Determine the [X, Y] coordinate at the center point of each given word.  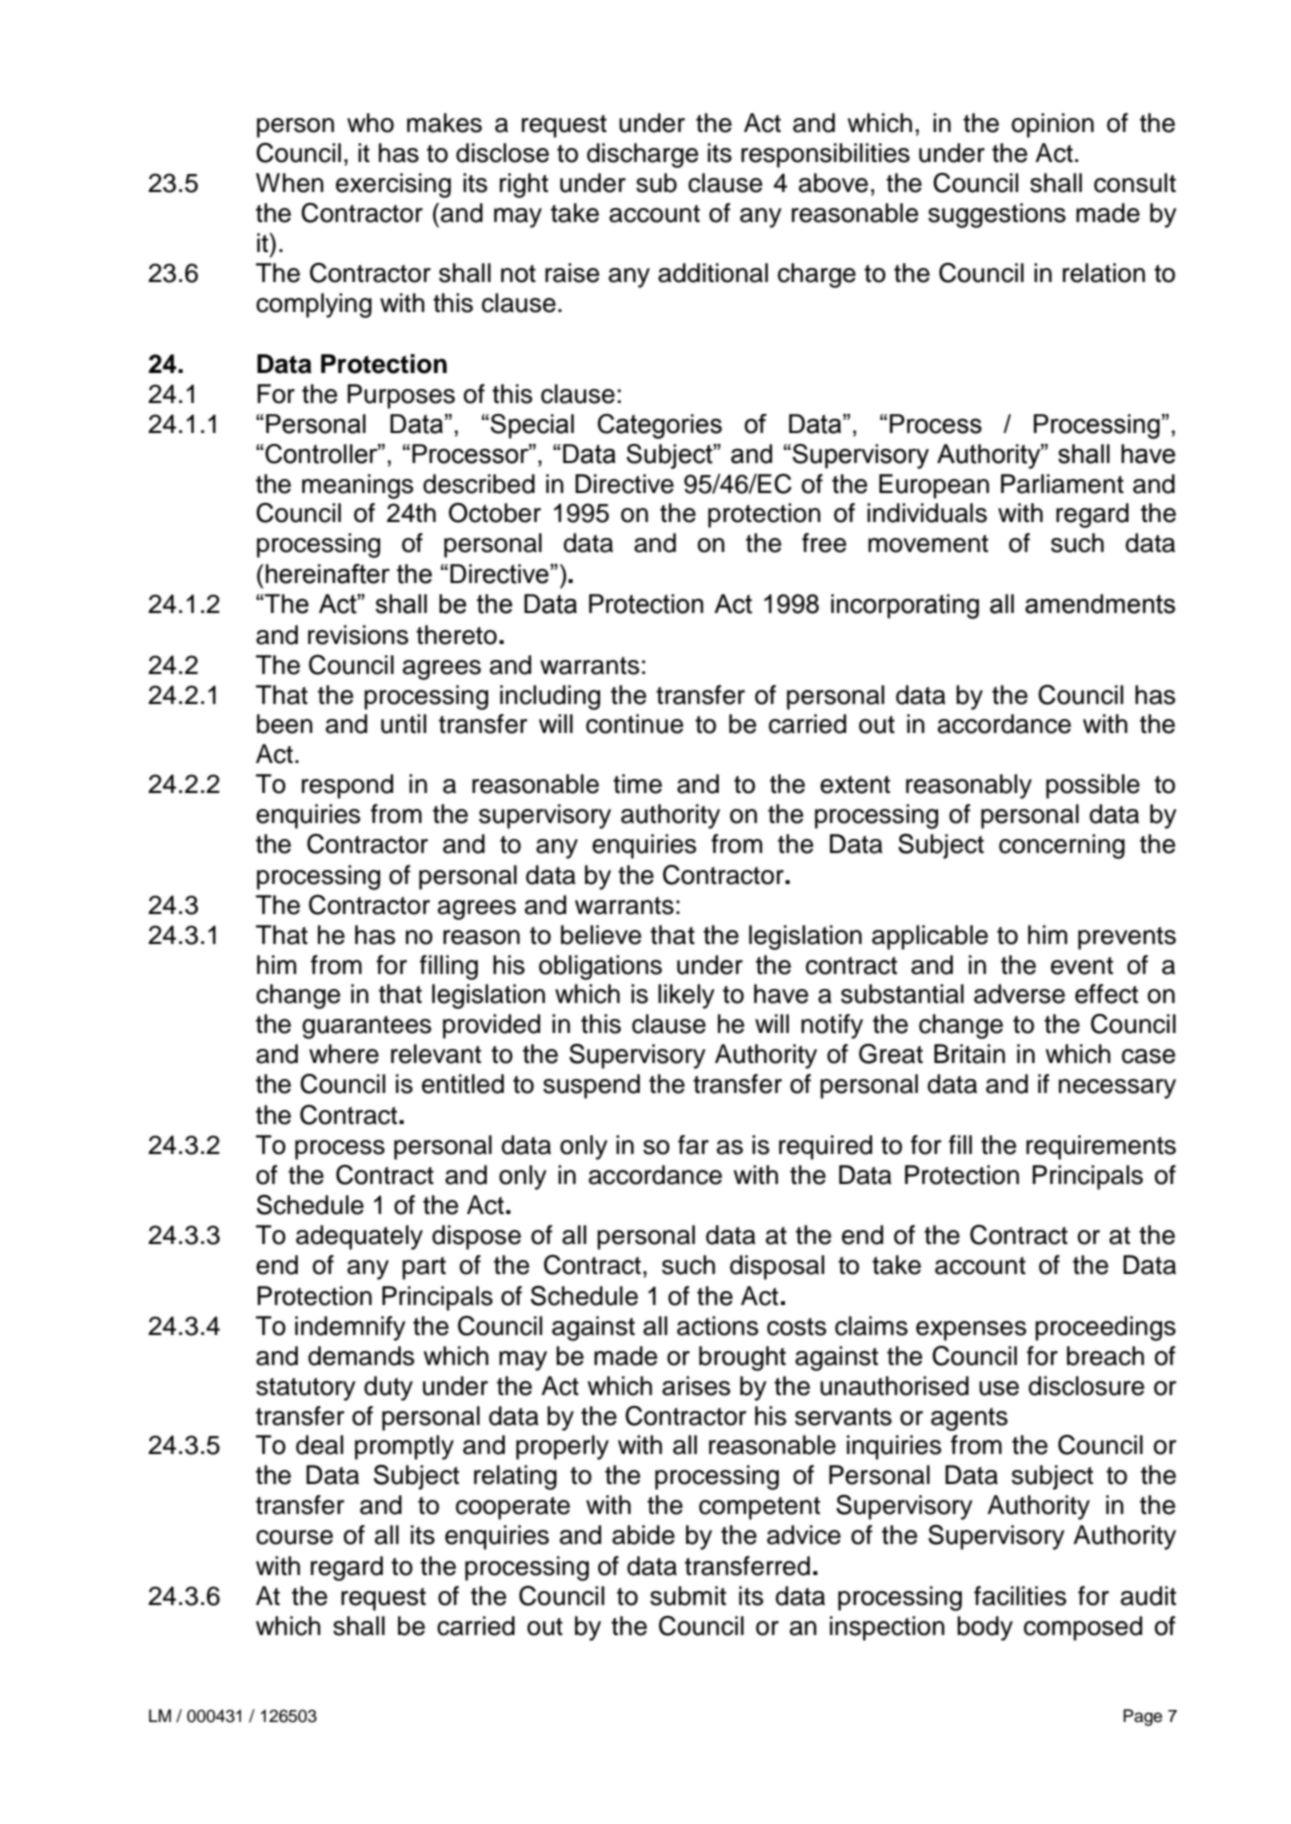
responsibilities [825, 155]
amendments [1100, 604]
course [294, 1537]
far [693, 1145]
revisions [358, 635]
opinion [1053, 125]
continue [634, 724]
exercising [393, 185]
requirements [1101, 1147]
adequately [359, 1237]
